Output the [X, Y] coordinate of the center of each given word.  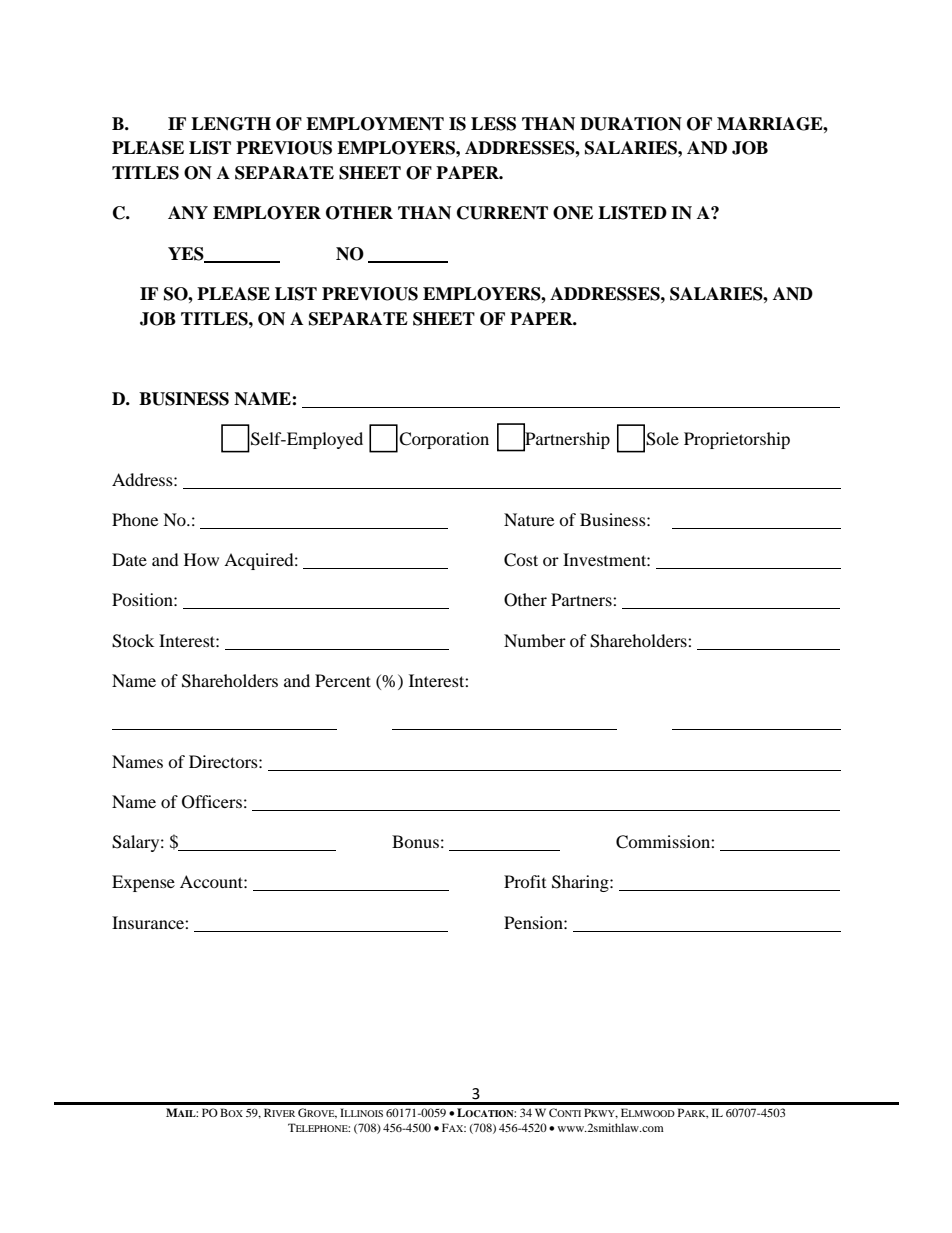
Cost [521, 560]
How [201, 559]
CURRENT [502, 213]
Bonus [415, 841]
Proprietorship [737, 440]
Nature [529, 519]
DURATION [631, 124]
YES [187, 254]
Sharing [581, 883]
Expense [143, 883]
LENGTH [231, 124]
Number [535, 640]
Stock [133, 641]
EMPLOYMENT [375, 124]
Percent [343, 680]
